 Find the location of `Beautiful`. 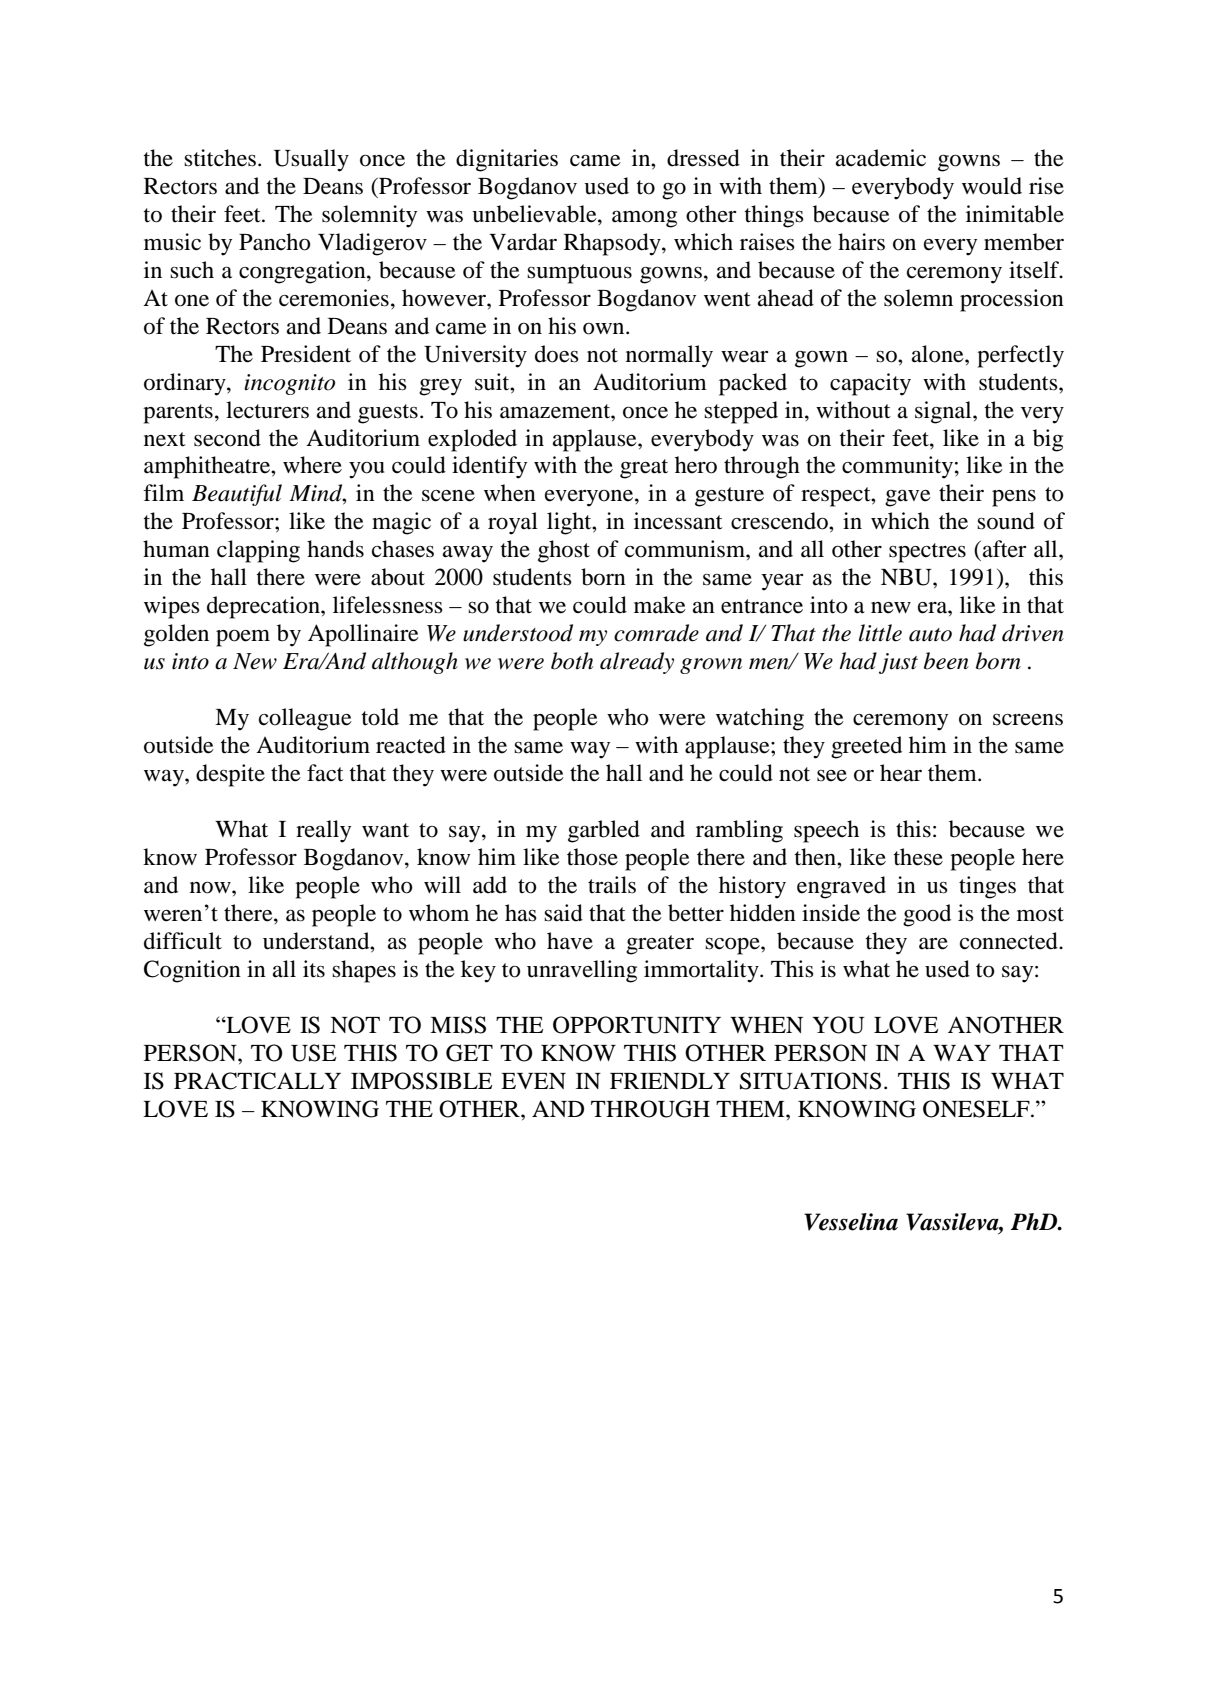

Beautiful is located at coordinates (237, 495).
